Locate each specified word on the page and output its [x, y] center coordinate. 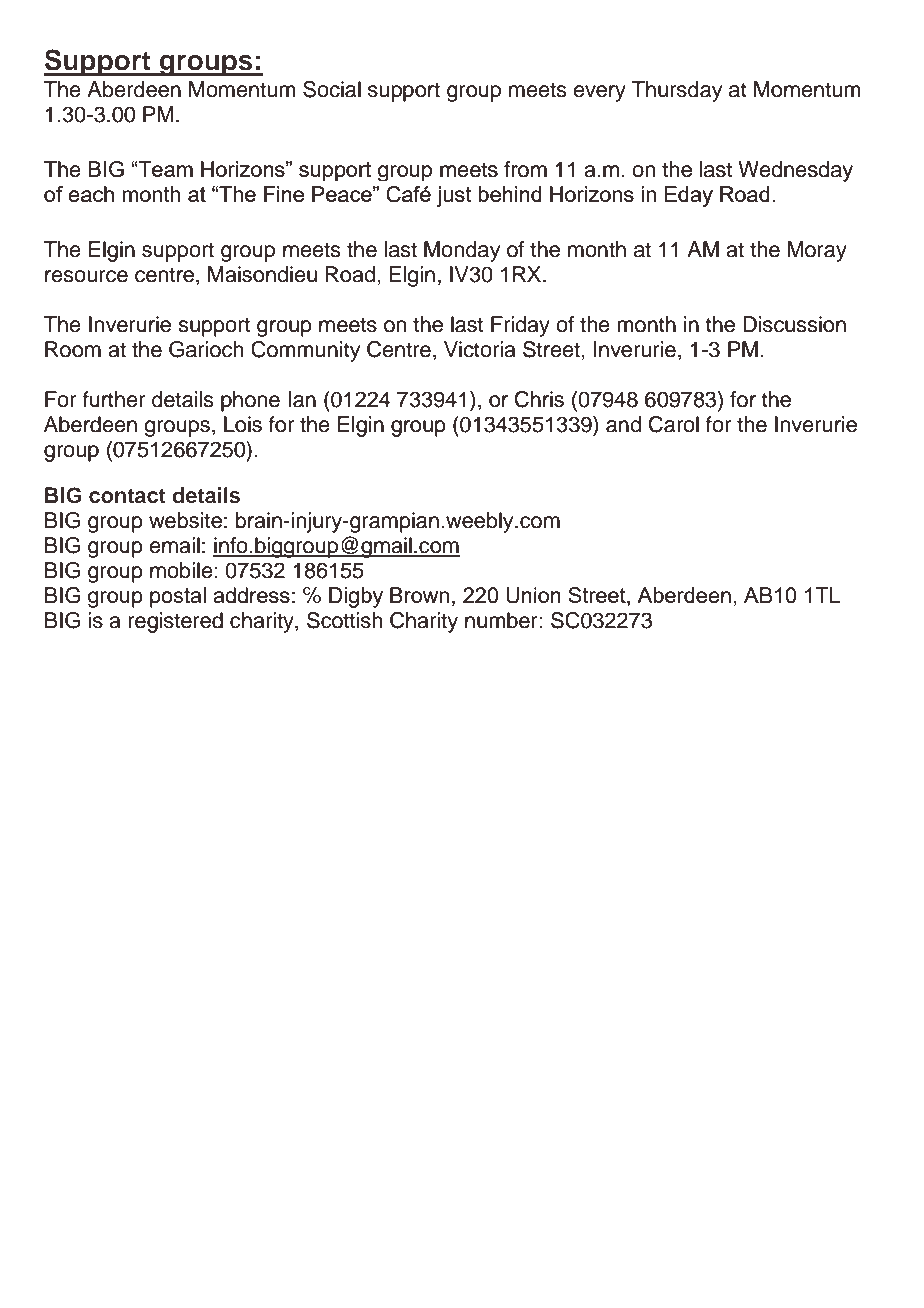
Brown [419, 595]
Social [332, 89]
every [599, 93]
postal [178, 597]
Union [533, 595]
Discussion [794, 324]
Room [73, 349]
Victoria [480, 349]
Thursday [677, 91]
